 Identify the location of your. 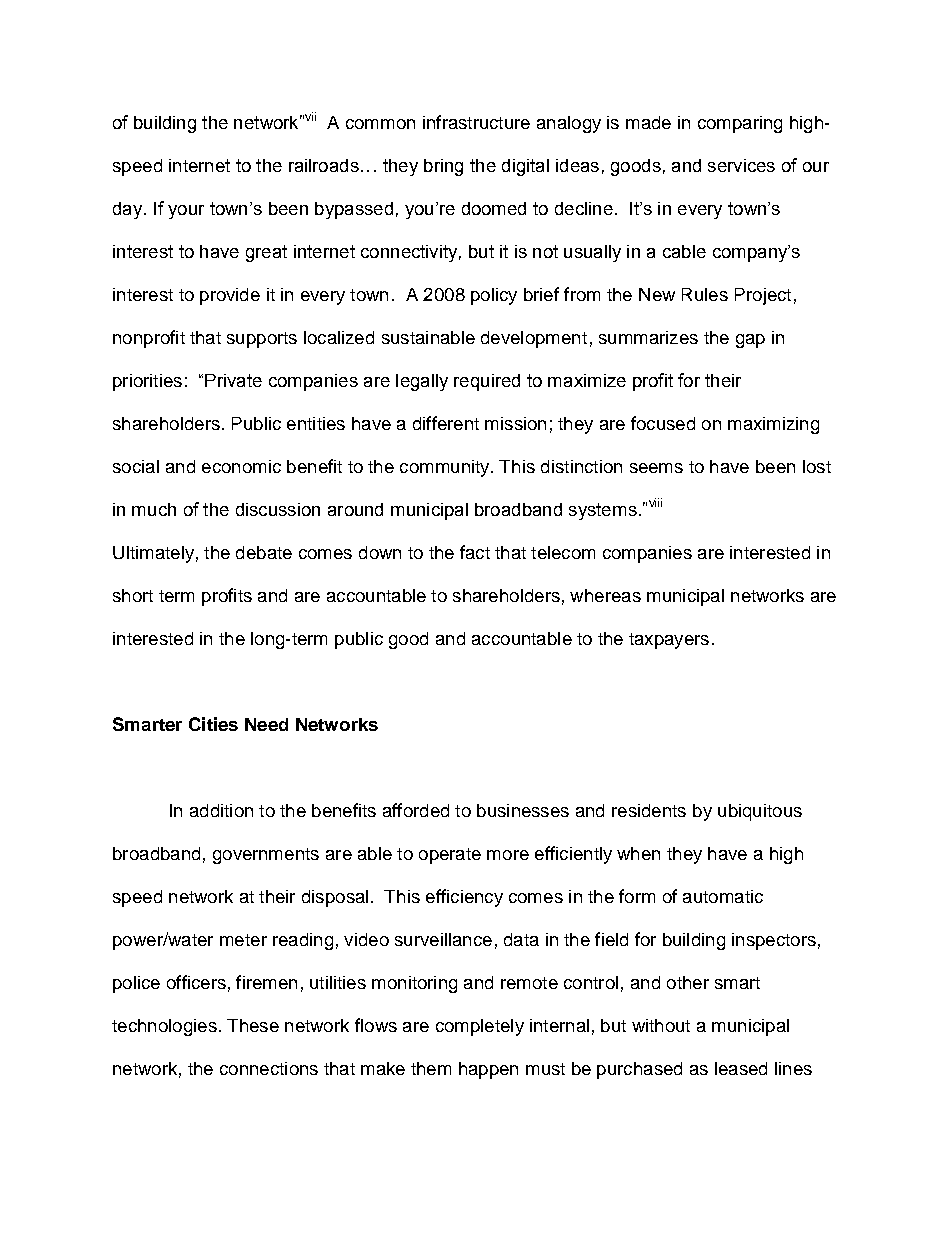
(186, 212).
